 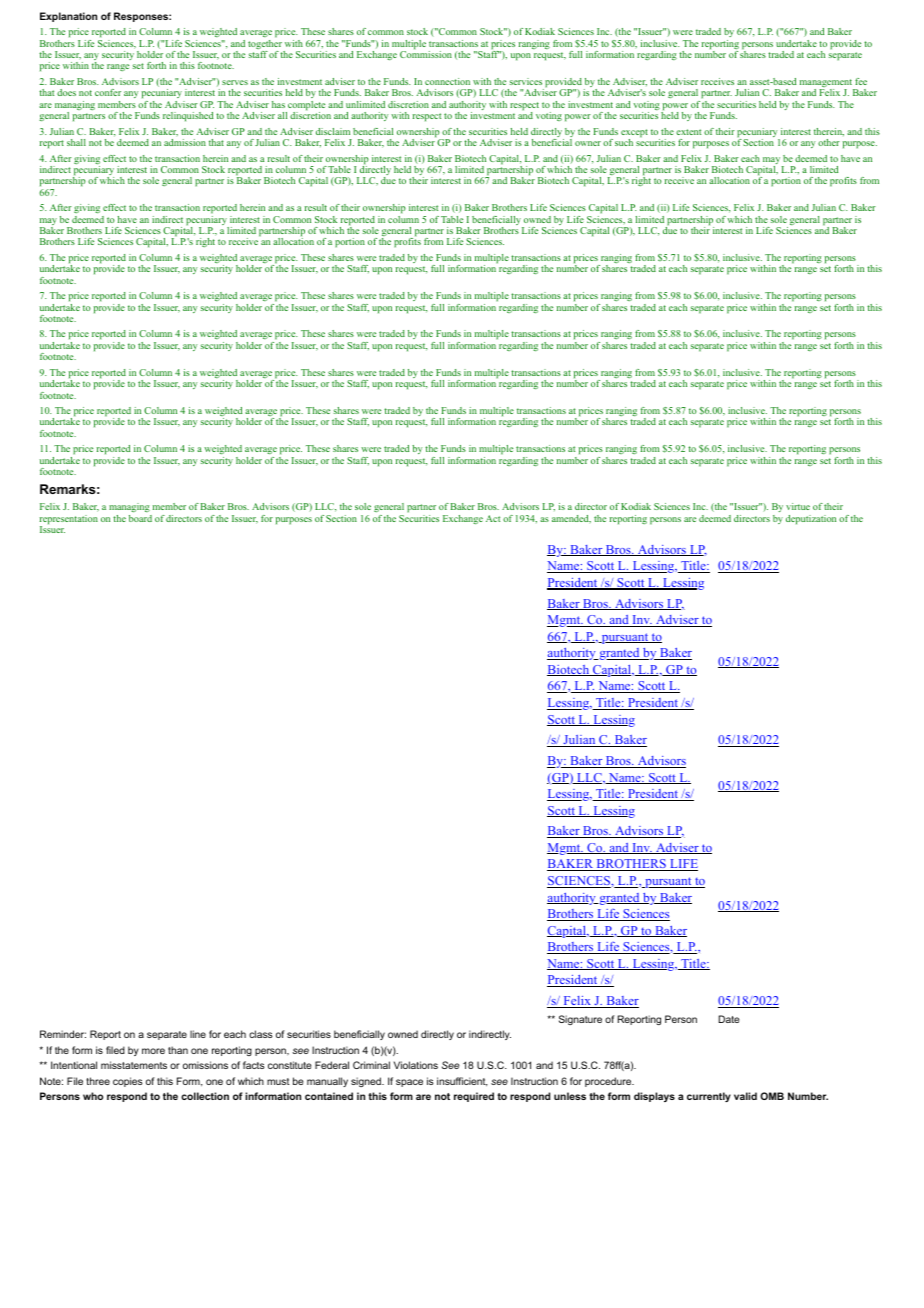 What do you see at coordinates (462, 1082) in the page?
I see `insufficient` at bounding box center [462, 1082].
